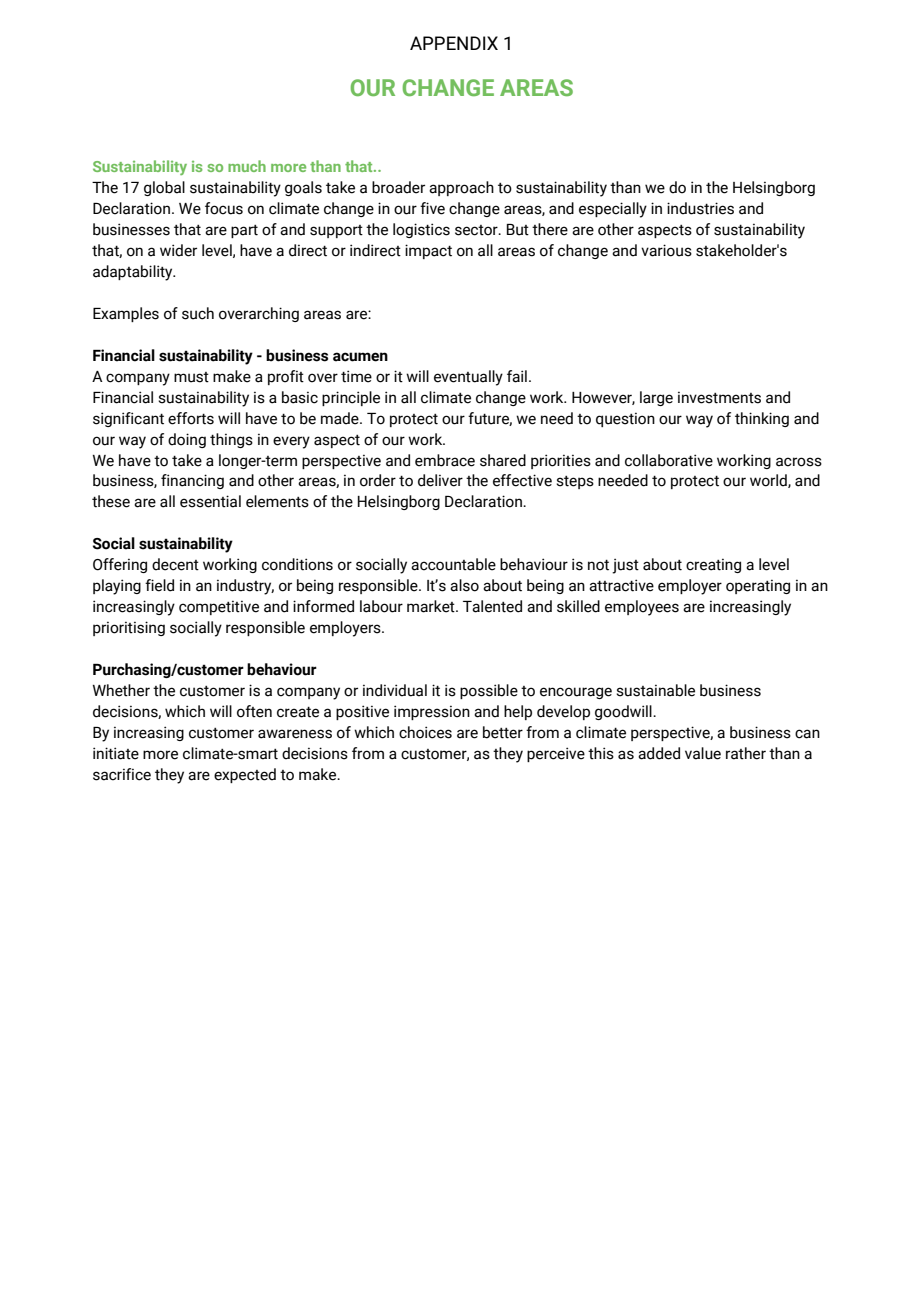  What do you see at coordinates (468, 378) in the image?
I see `eventually` at bounding box center [468, 378].
